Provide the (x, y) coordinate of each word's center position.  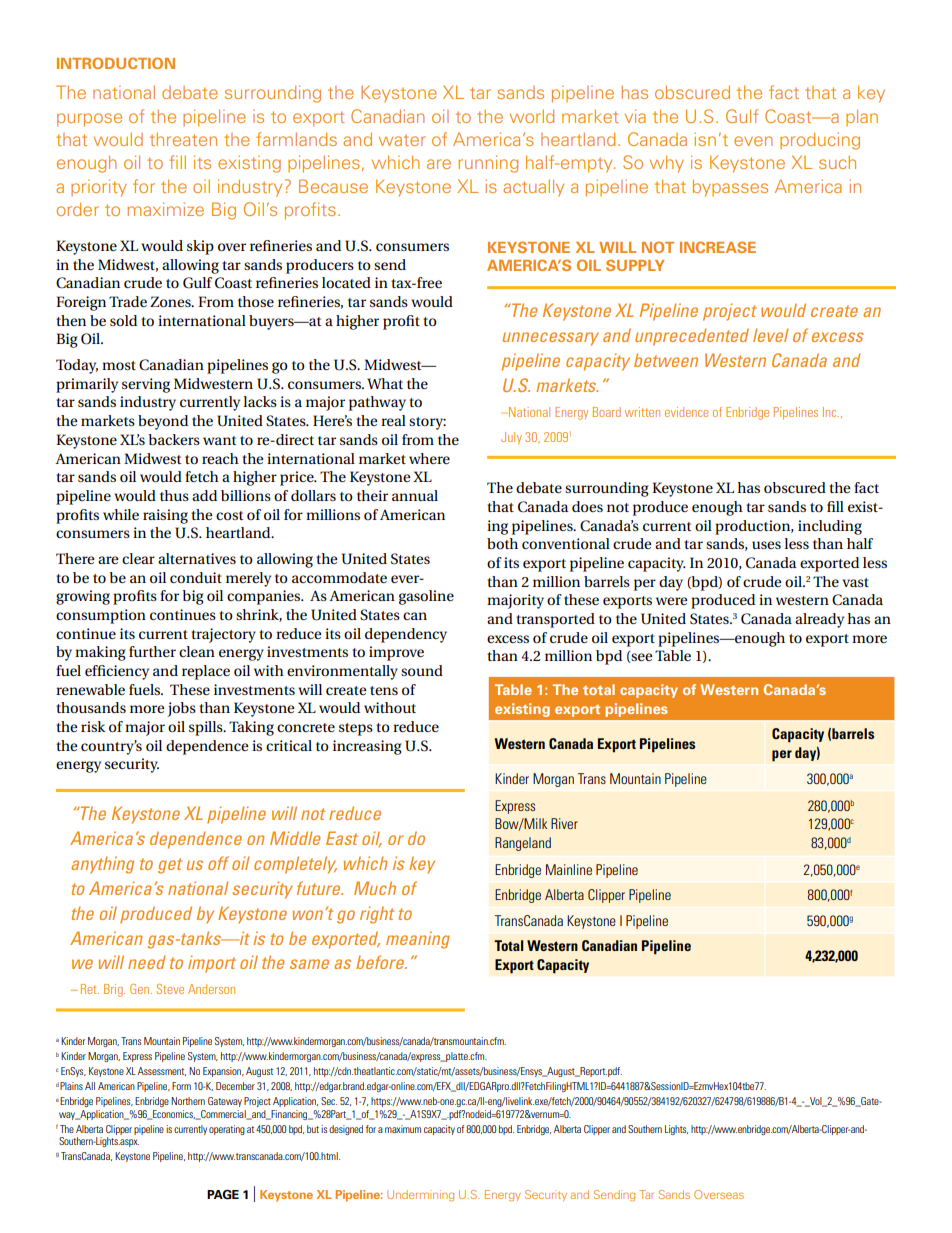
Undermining (420, 1195)
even (753, 141)
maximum (403, 1129)
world (532, 116)
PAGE (223, 1195)
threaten (183, 139)
